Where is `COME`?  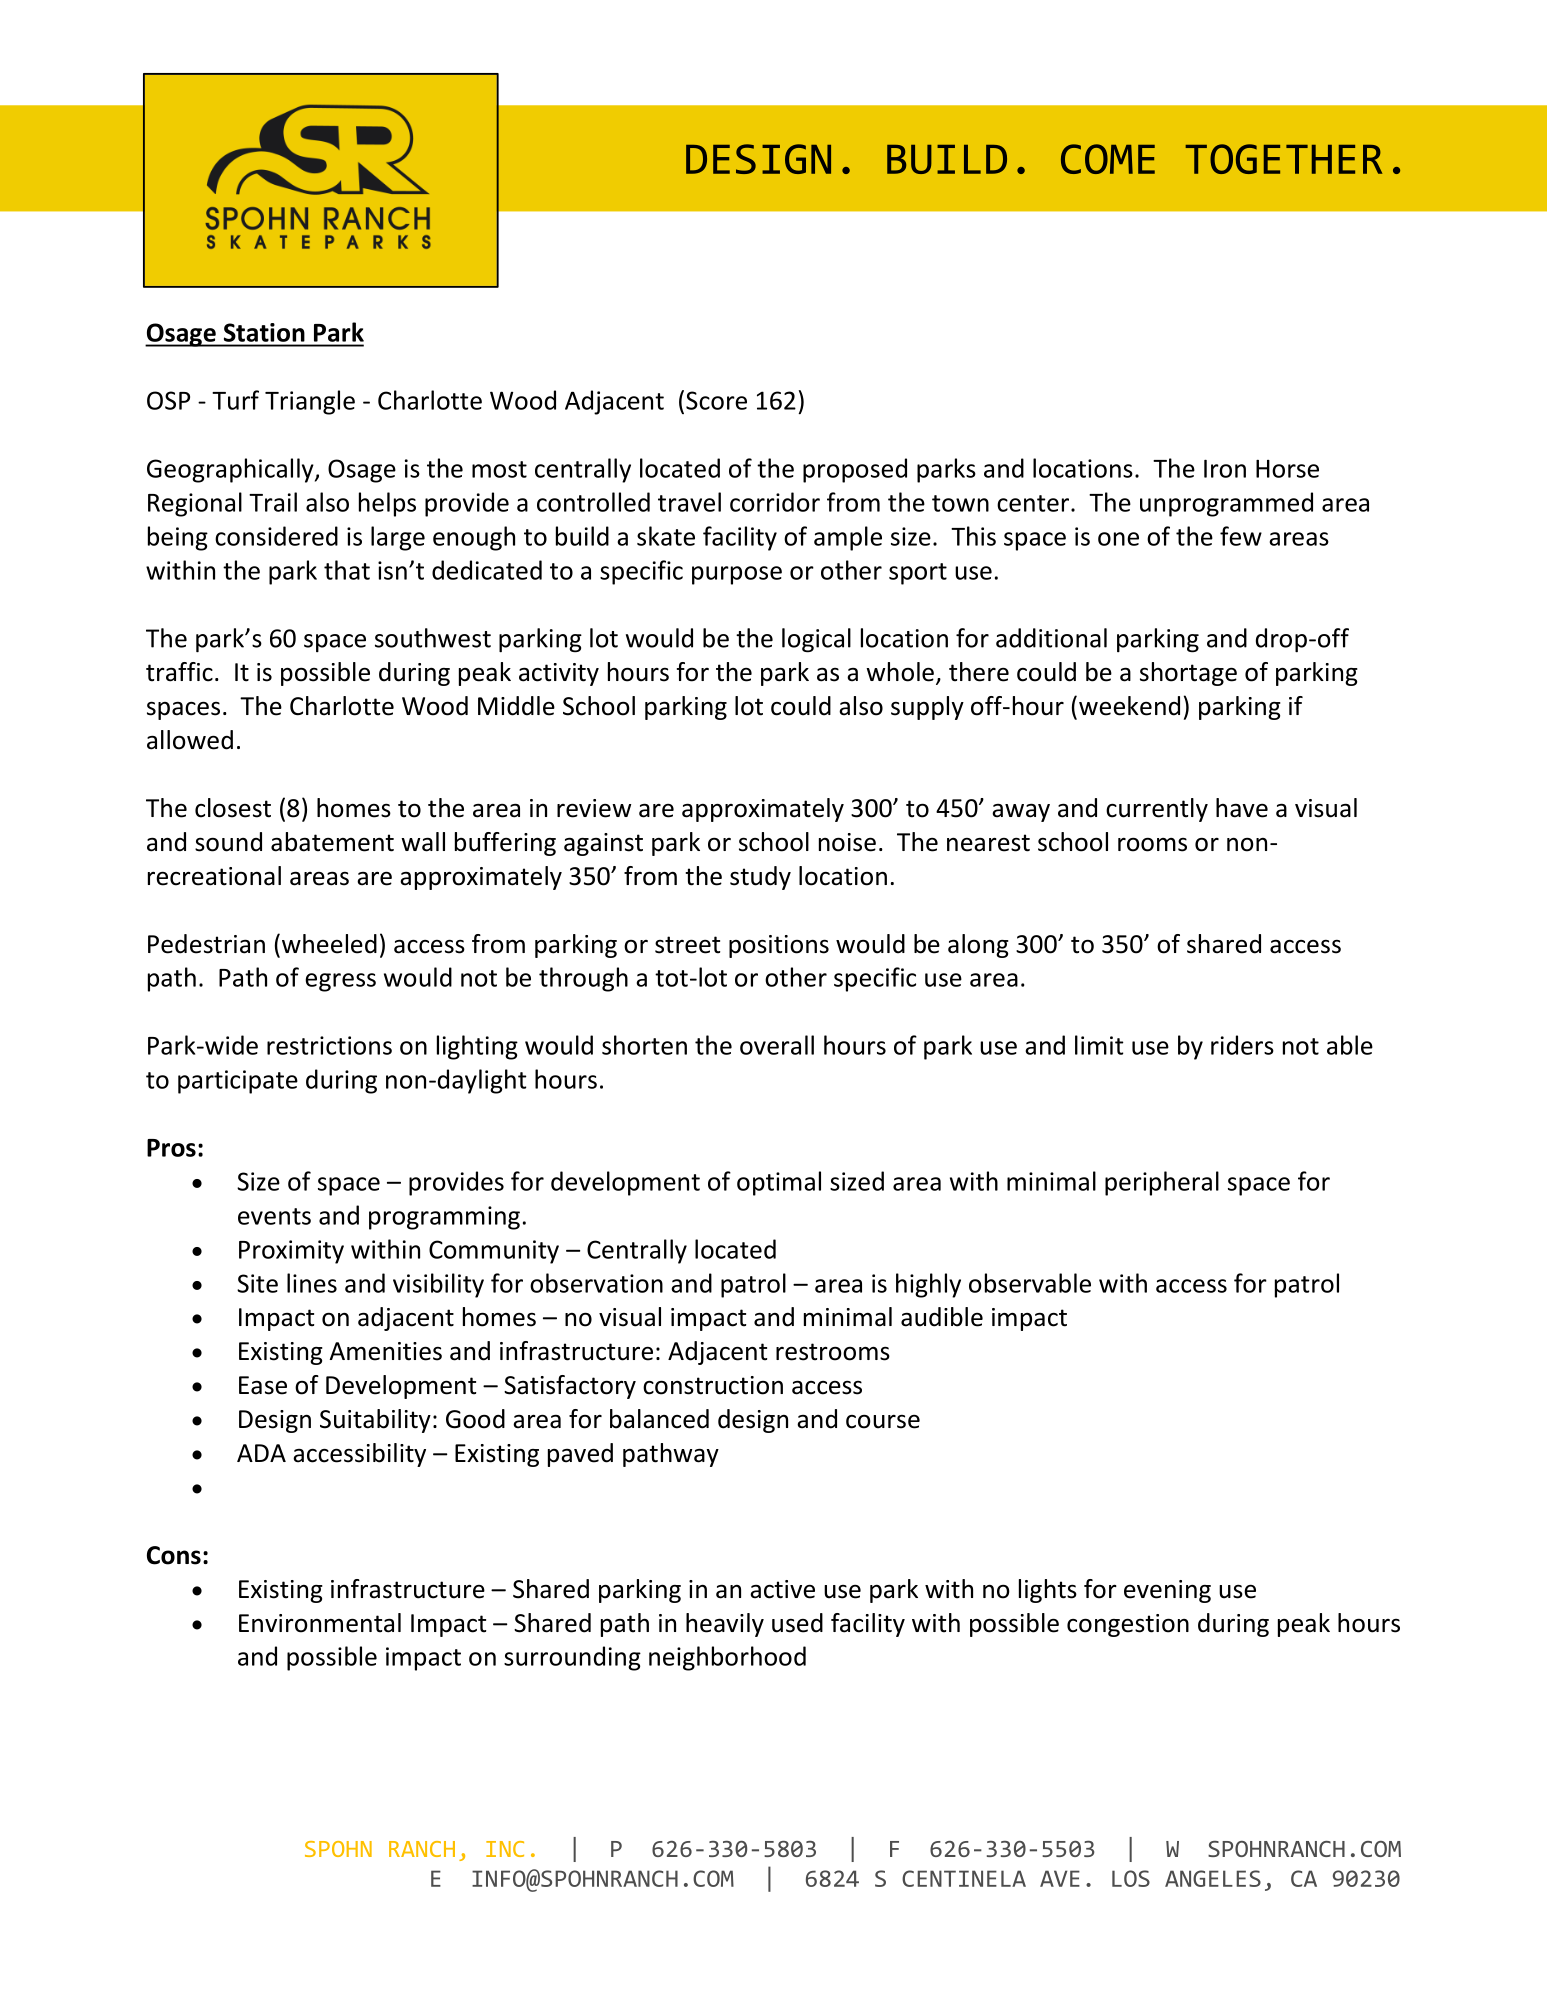
COME is located at coordinates (1108, 159).
